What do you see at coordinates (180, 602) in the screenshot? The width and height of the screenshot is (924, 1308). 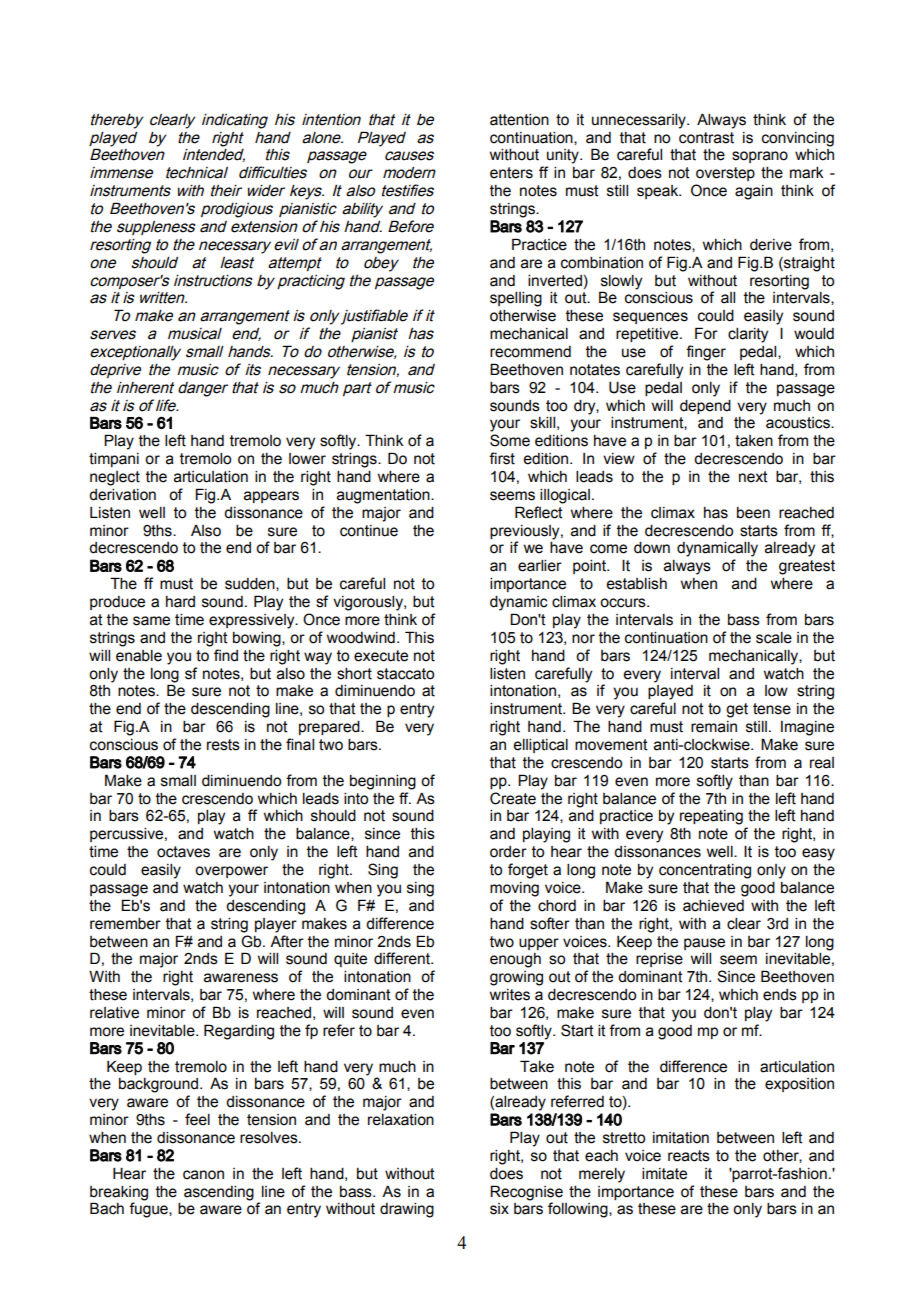 I see `hard` at bounding box center [180, 602].
